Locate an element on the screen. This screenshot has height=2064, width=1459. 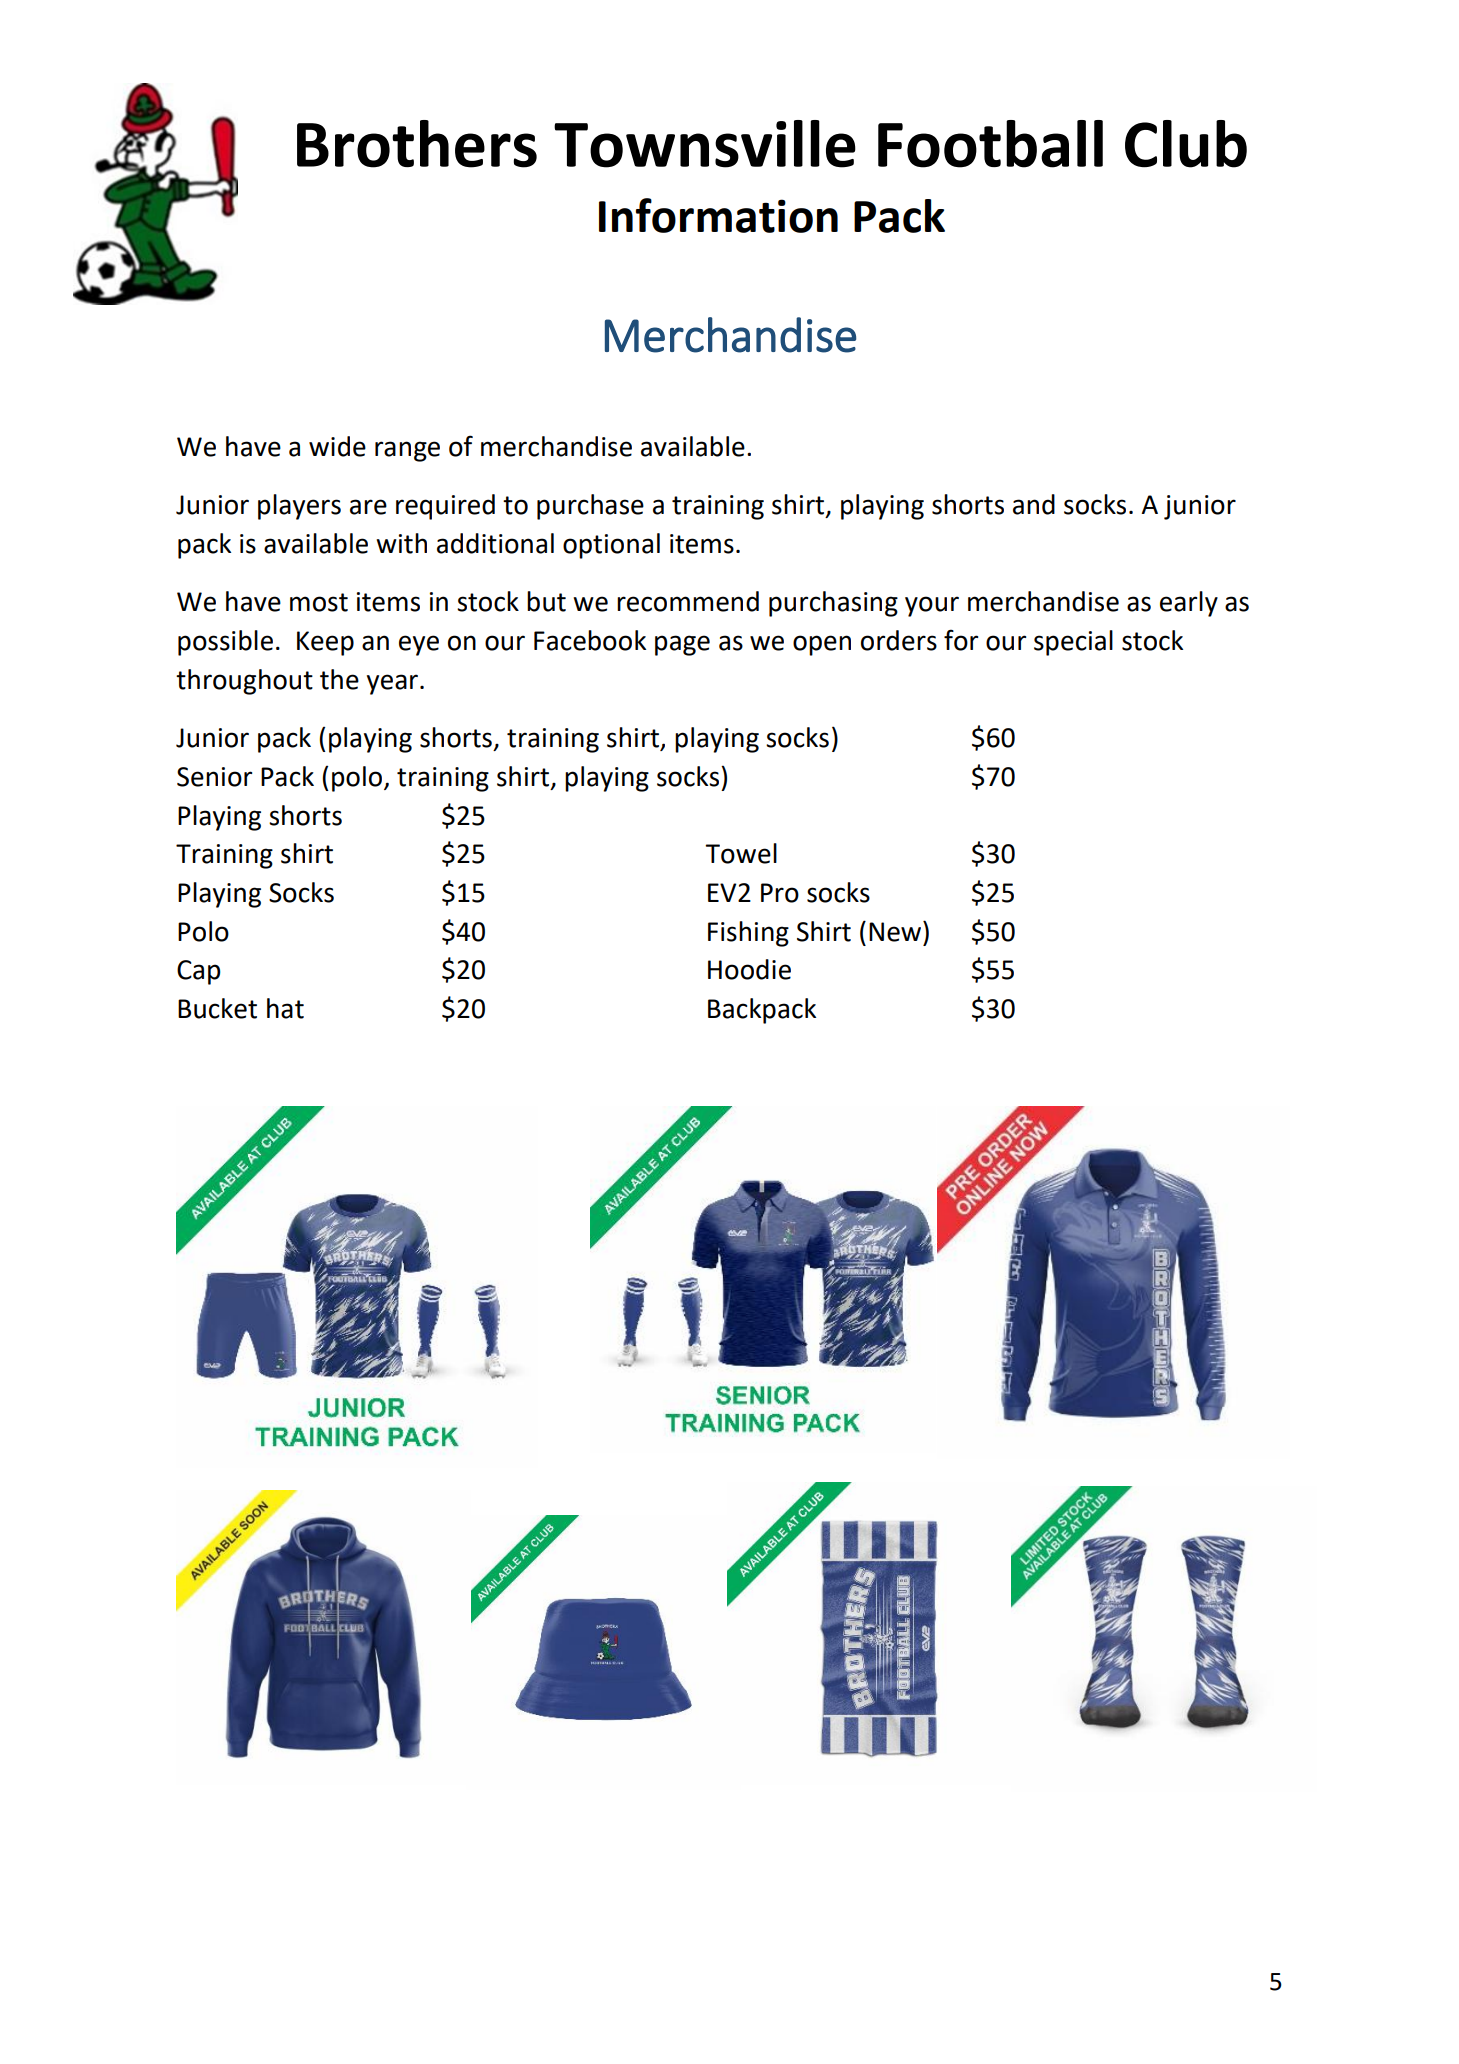
special is located at coordinates (1073, 643).
